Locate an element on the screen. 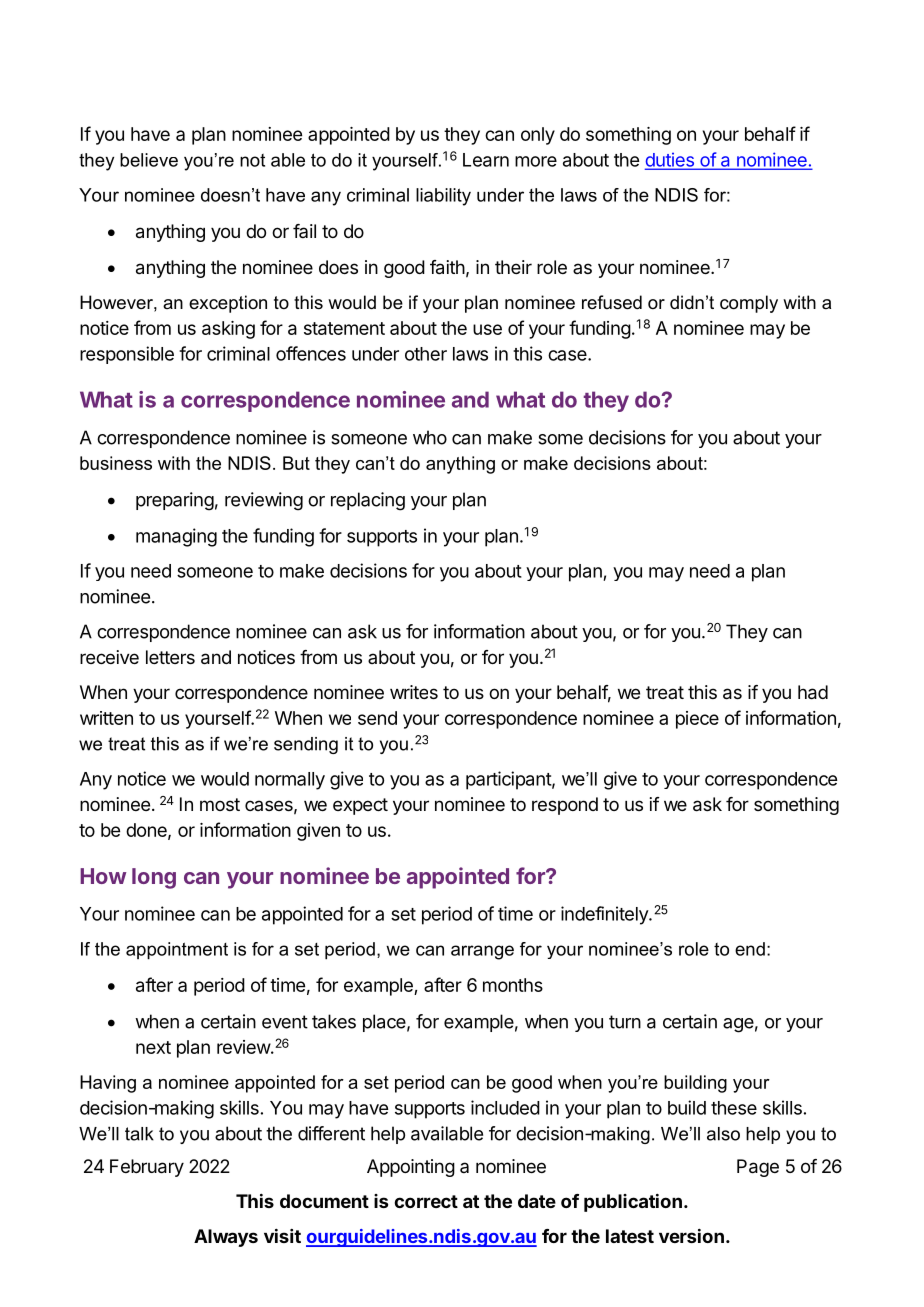 The height and width of the screenshot is (1307, 924). Always is located at coordinates (226, 1238).
